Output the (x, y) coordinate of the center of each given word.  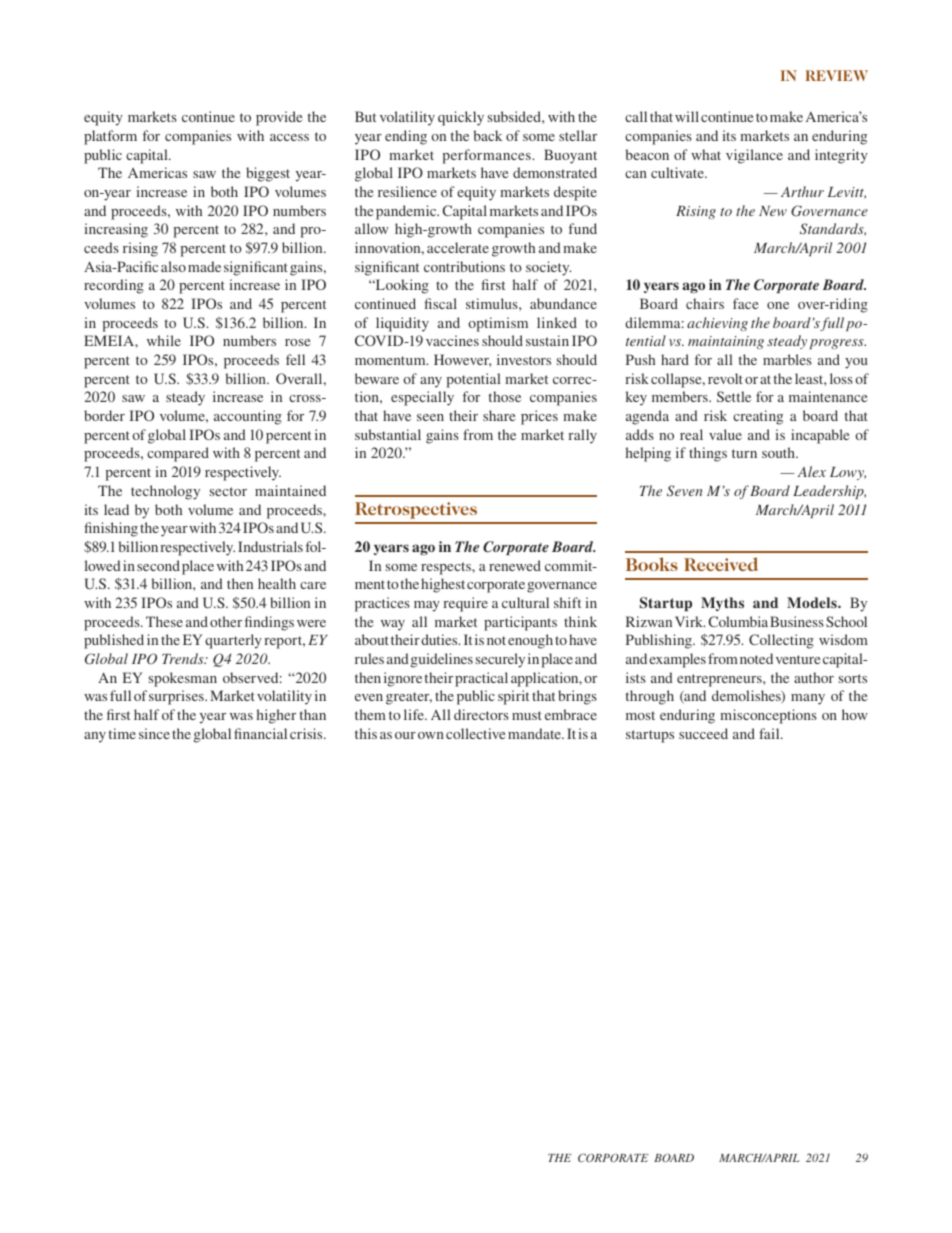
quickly (461, 118)
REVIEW (836, 75)
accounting (248, 417)
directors (481, 714)
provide (279, 118)
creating (758, 417)
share (499, 415)
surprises (177, 697)
